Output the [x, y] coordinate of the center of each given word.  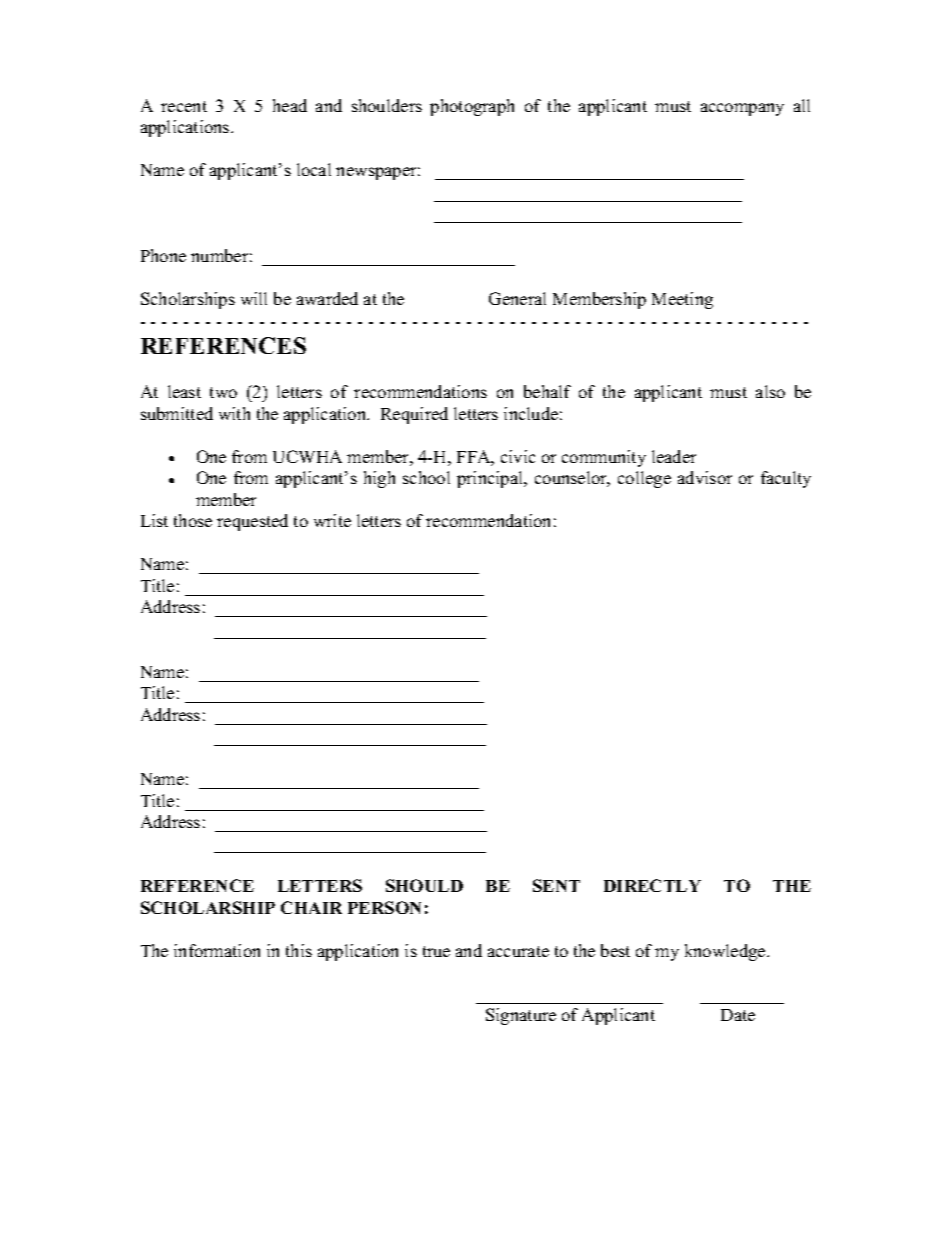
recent [184, 106]
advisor [705, 477]
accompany [742, 109]
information [217, 950]
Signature [521, 1016]
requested [252, 522]
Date [738, 1015]
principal [491, 479]
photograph [472, 107]
